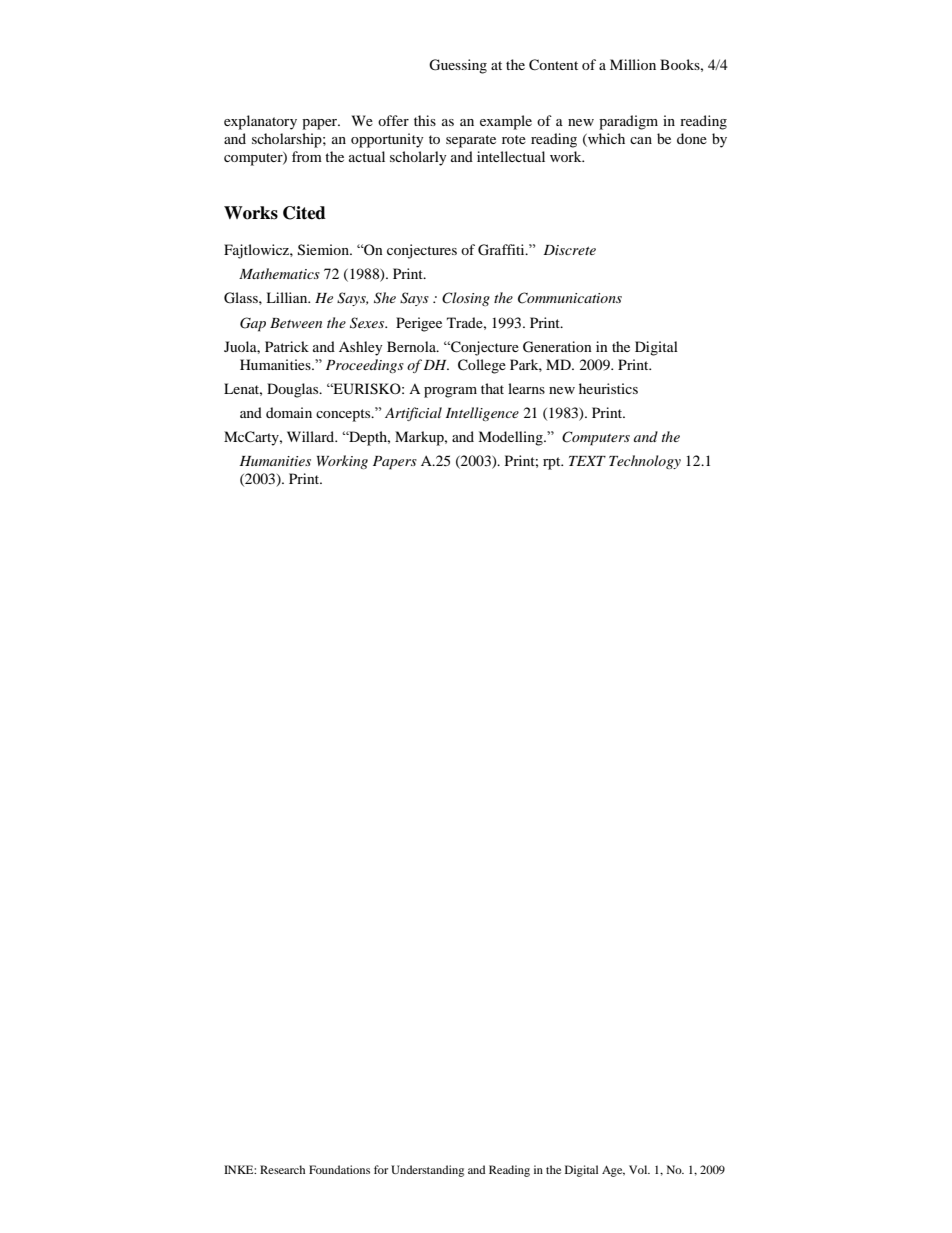 Image resolution: width=952 pixels, height=1233 pixels. I want to click on Understanding, so click(427, 1171).
